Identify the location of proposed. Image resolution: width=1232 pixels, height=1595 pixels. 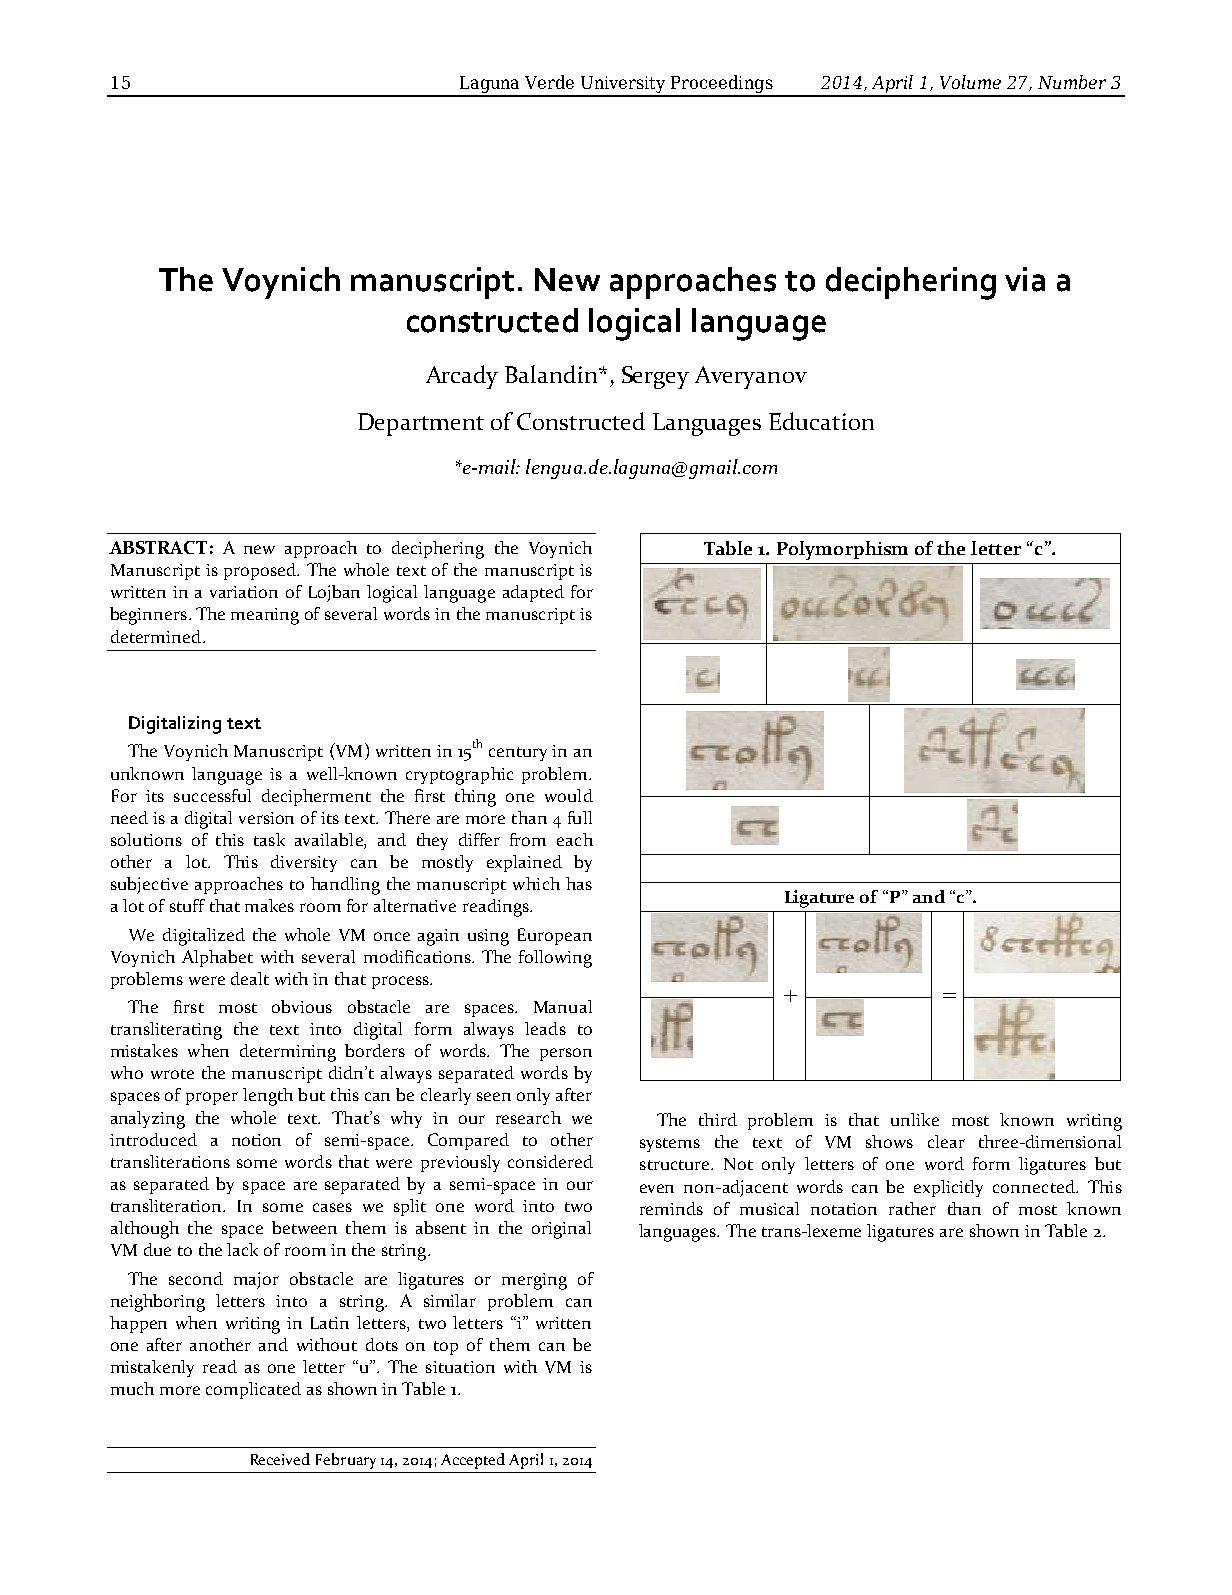
(261, 571).
